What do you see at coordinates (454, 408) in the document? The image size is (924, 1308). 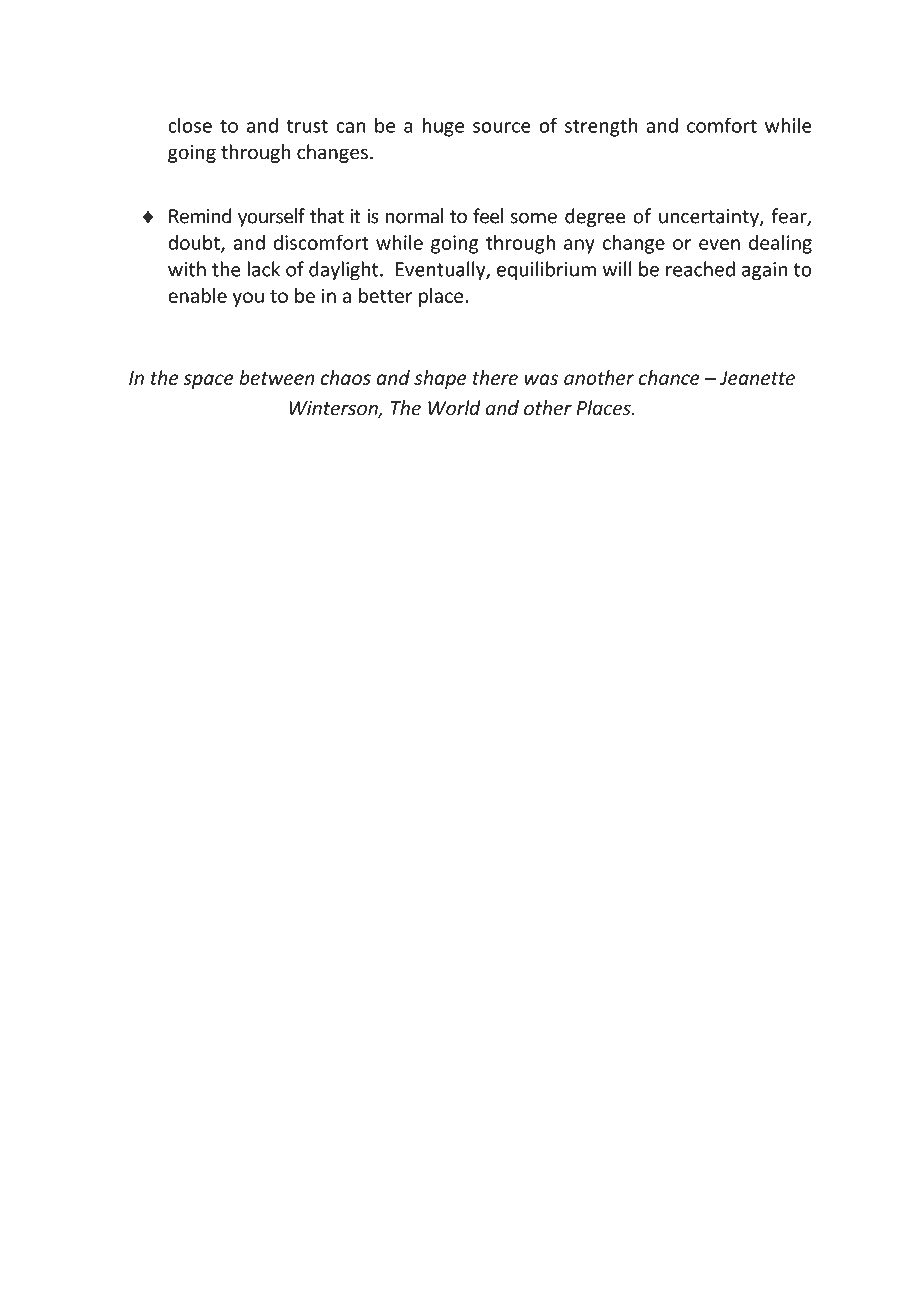 I see `World` at bounding box center [454, 408].
